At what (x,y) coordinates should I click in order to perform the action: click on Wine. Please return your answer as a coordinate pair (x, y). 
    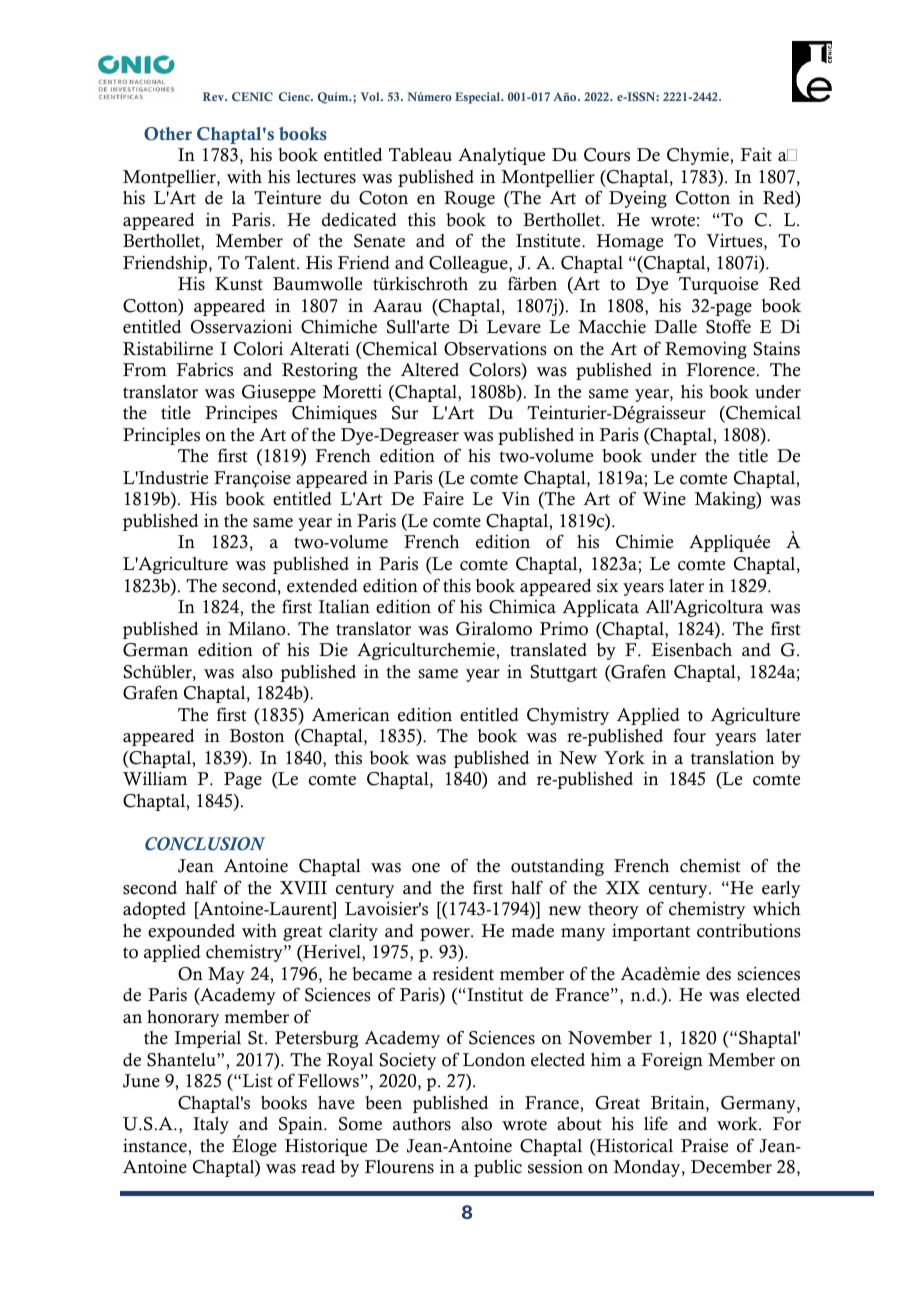
    Looking at the image, I should click on (664, 498).
